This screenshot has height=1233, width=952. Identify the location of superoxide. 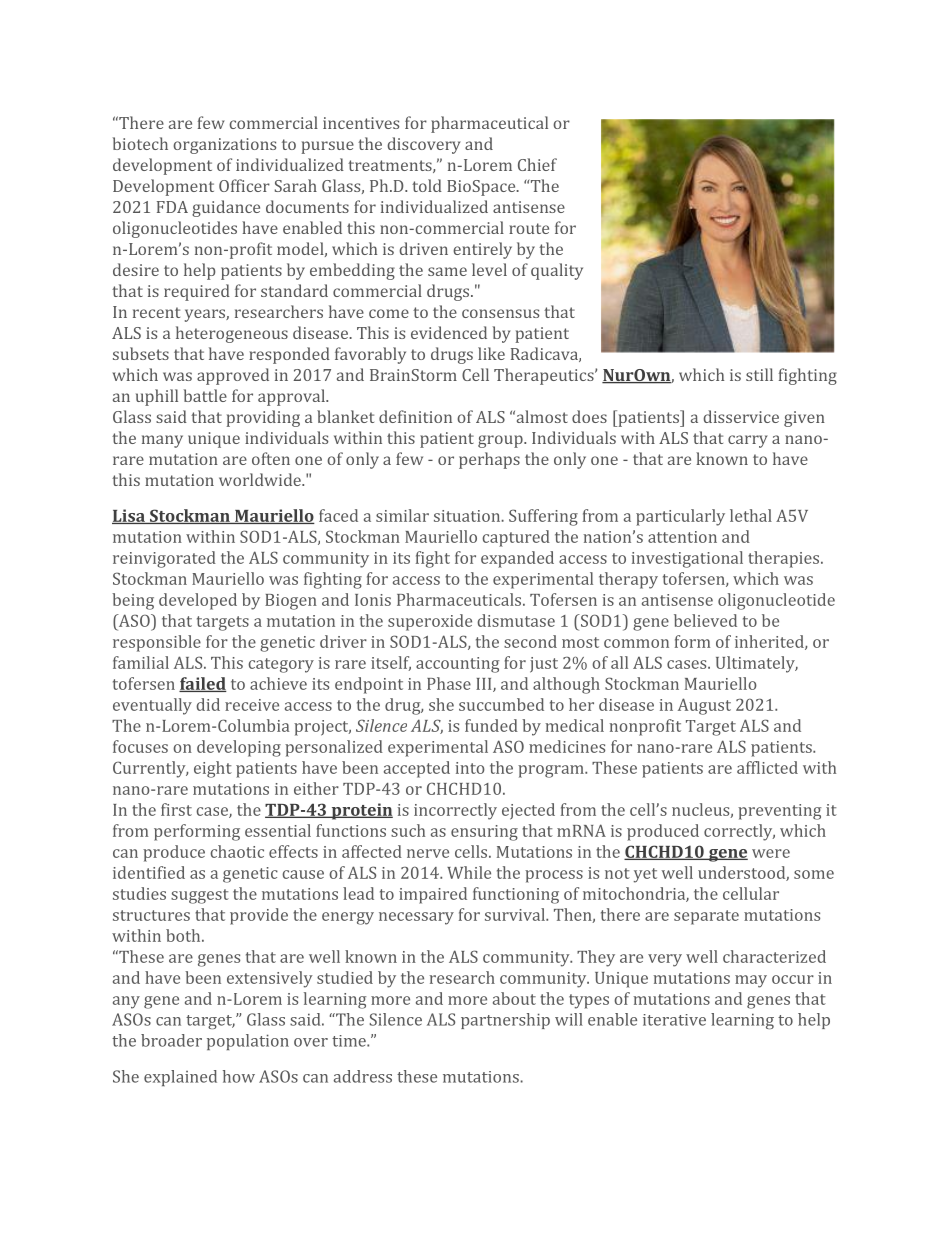
(430, 622).
